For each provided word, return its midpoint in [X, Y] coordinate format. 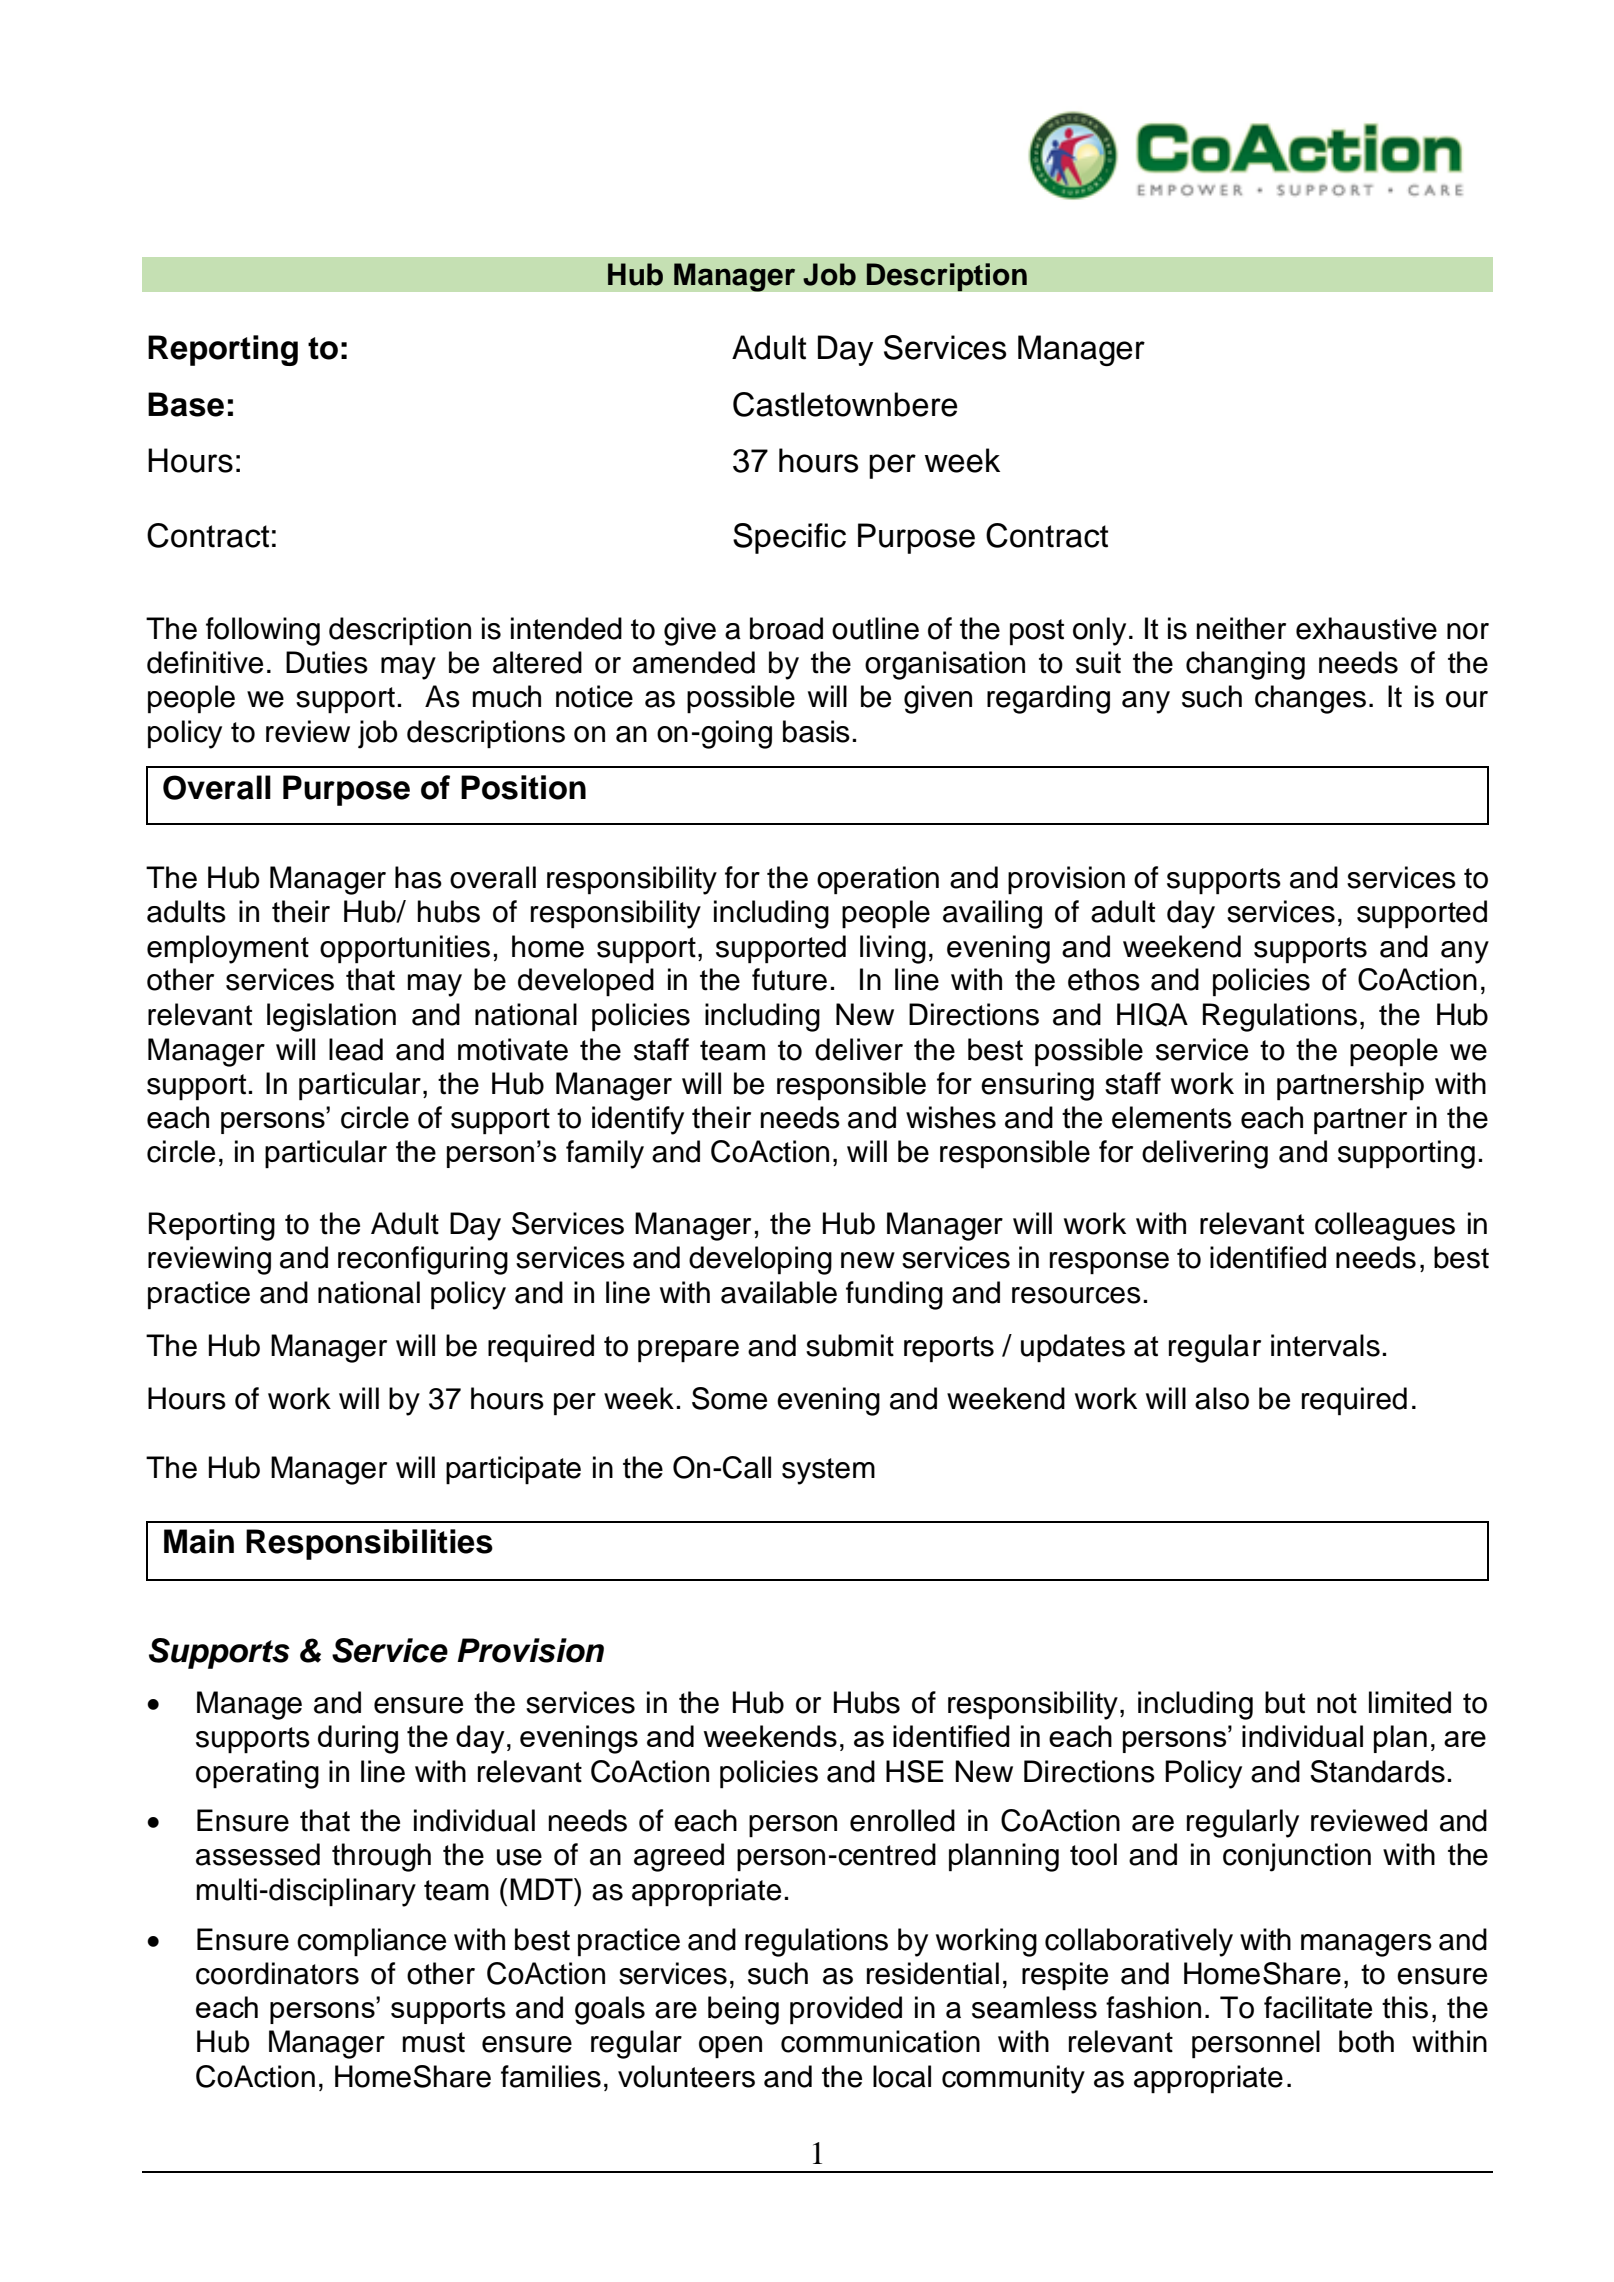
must [434, 2042]
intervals [1325, 1345]
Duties [327, 662]
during [358, 1739]
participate [513, 1470]
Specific [789, 538]
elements [1172, 1117]
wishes [951, 1117]
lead [356, 1049]
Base [186, 404]
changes [1310, 699]
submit [850, 1345]
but [1285, 1702]
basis [816, 731]
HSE [914, 1771]
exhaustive [1366, 628]
